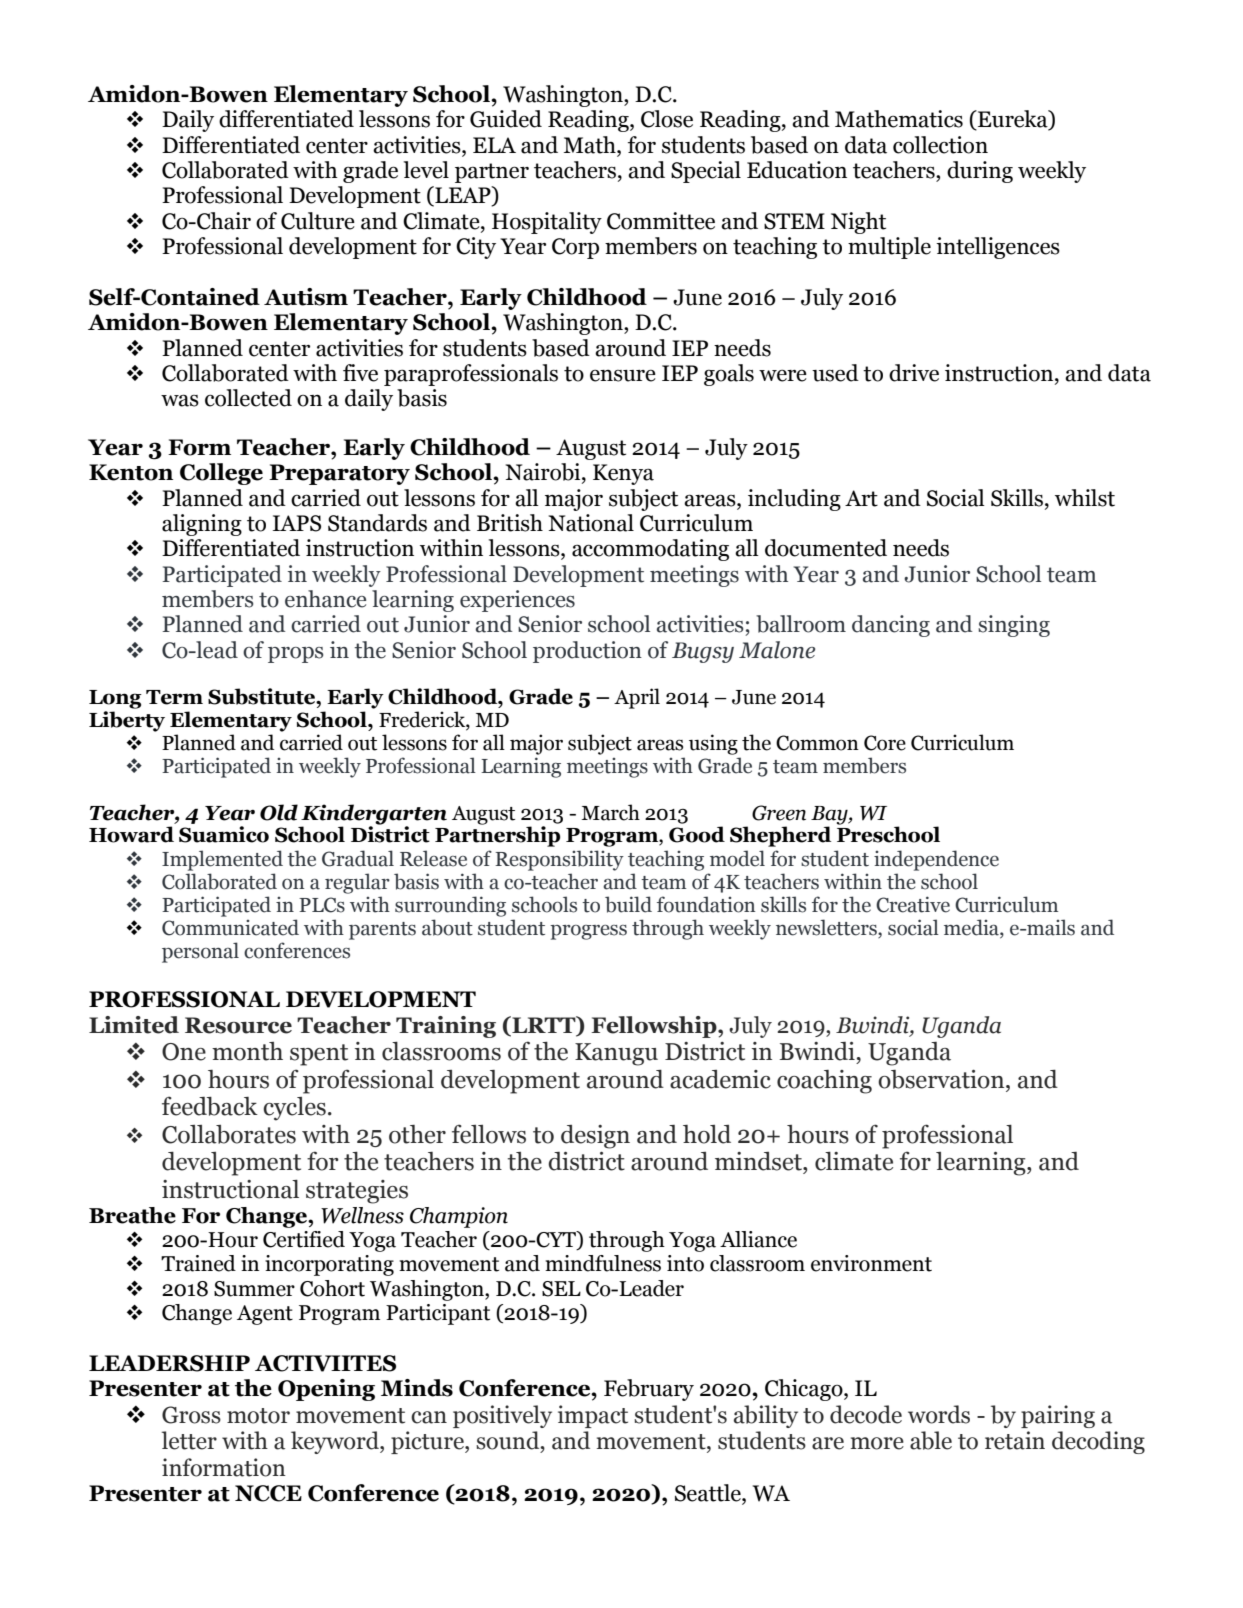 Image resolution: width=1243 pixels, height=1608 pixels. Describe the element at coordinates (222, 860) in the page. I see `Implemented` at that location.
